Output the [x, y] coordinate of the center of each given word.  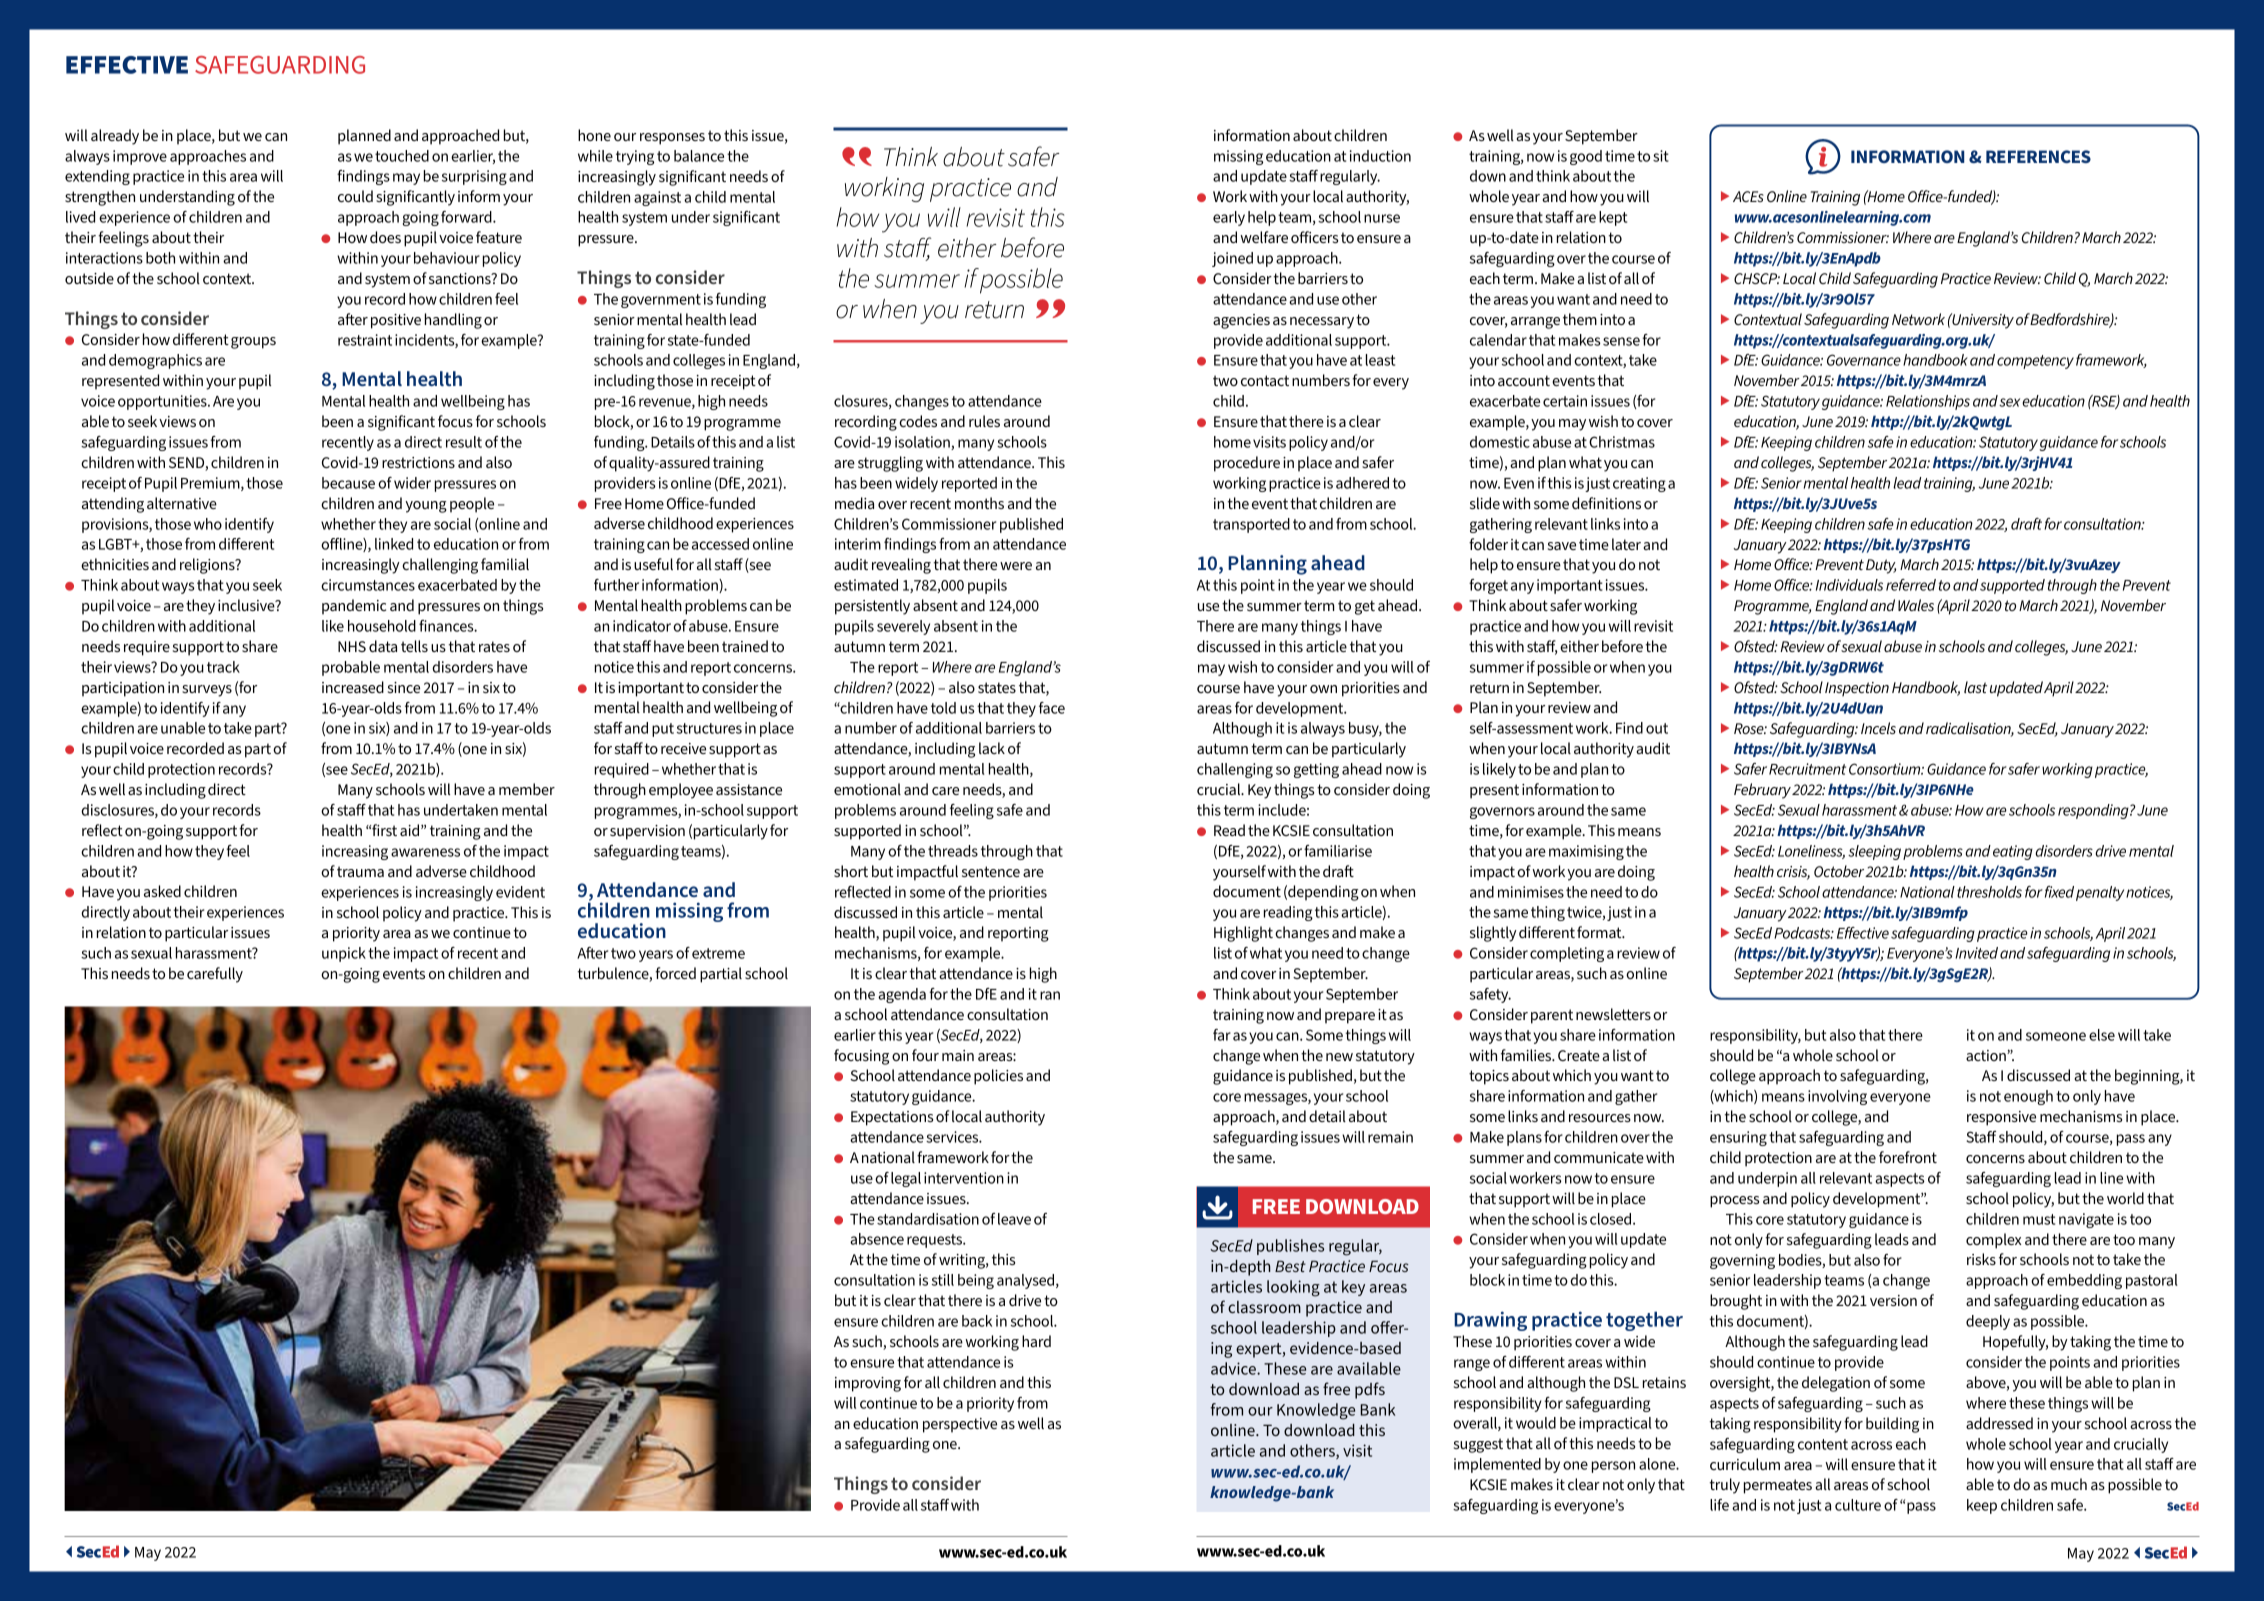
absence [877, 1239]
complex [1994, 1241]
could [355, 196]
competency [2035, 362]
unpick [344, 954]
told [943, 708]
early [1229, 218]
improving [868, 1384]
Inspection [1857, 689]
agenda [902, 995]
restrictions [418, 462]
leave [1014, 1219]
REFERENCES [2038, 156]
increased [353, 687]
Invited [1976, 953]
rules [984, 421]
